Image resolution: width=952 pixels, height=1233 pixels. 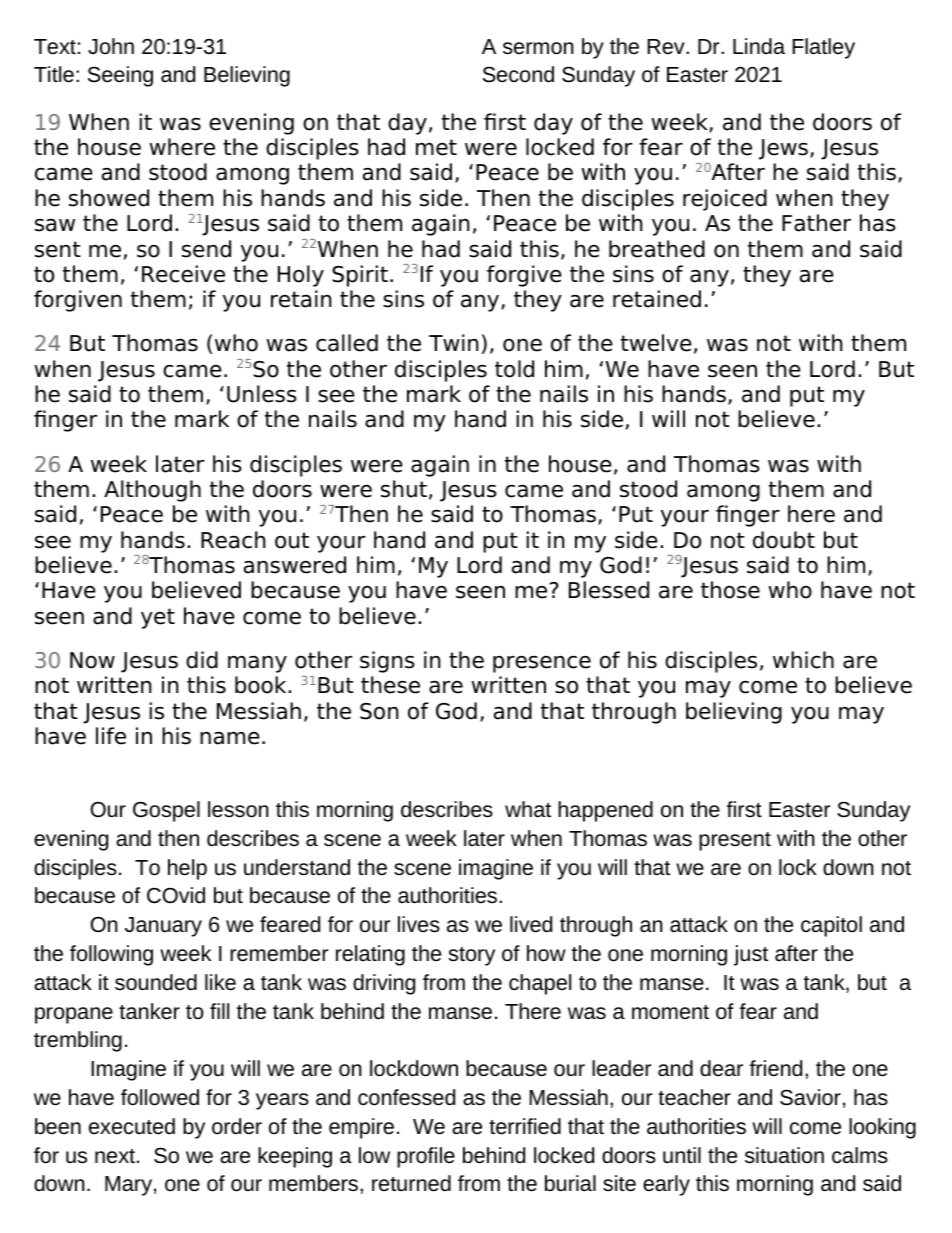 I want to click on Seeing, so click(x=120, y=76).
